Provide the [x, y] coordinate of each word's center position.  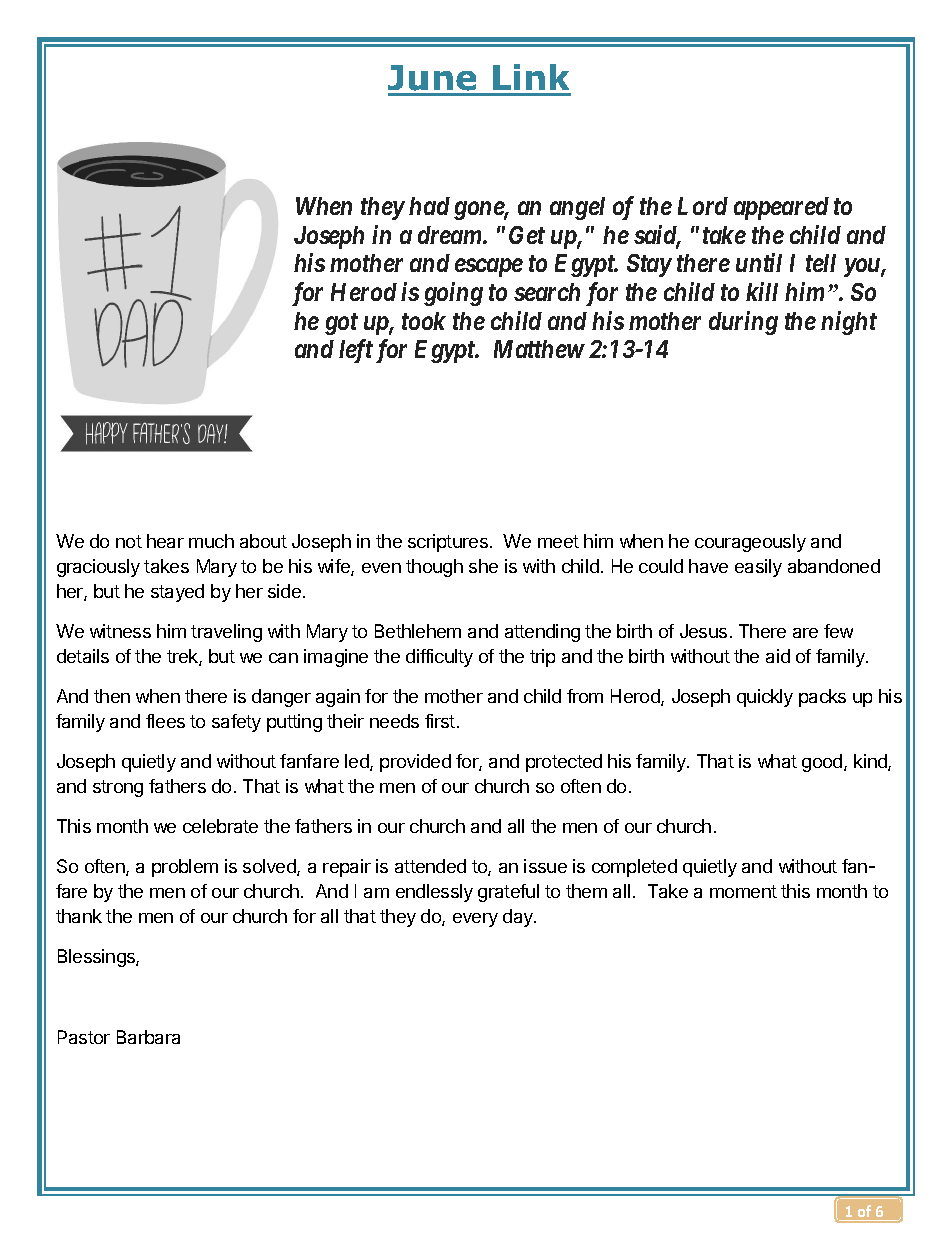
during [743, 323]
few [838, 631]
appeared [781, 208]
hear [165, 541]
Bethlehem [418, 631]
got [341, 324]
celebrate [220, 826]
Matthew [539, 349]
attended [430, 866]
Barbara [148, 1037]
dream [451, 235]
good [823, 763]
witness [120, 631]
